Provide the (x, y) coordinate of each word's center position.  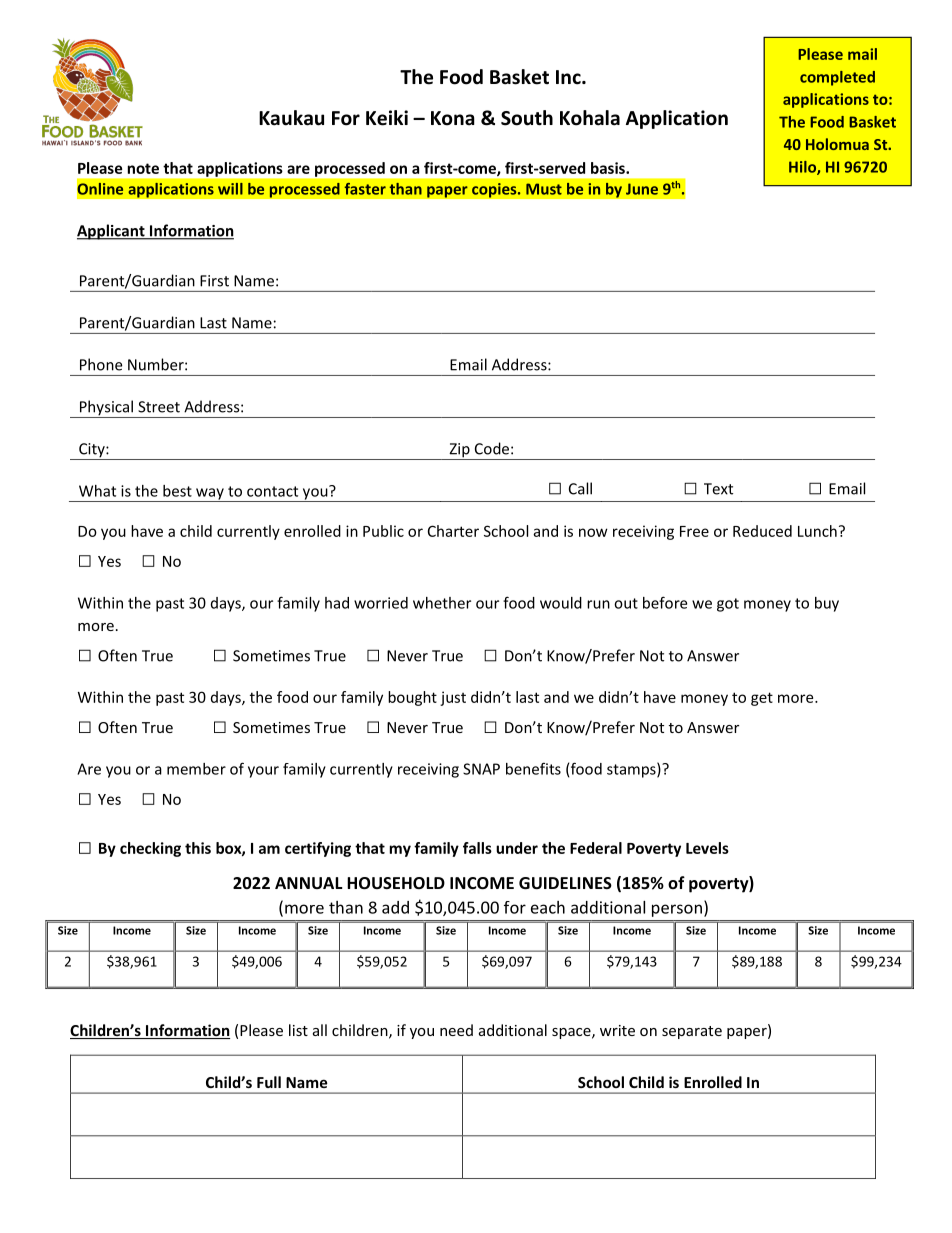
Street (159, 407)
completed (837, 78)
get (762, 699)
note (143, 168)
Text (718, 489)
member (196, 769)
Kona (453, 118)
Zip (459, 451)
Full (269, 1082)
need (456, 1030)
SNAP (481, 769)
